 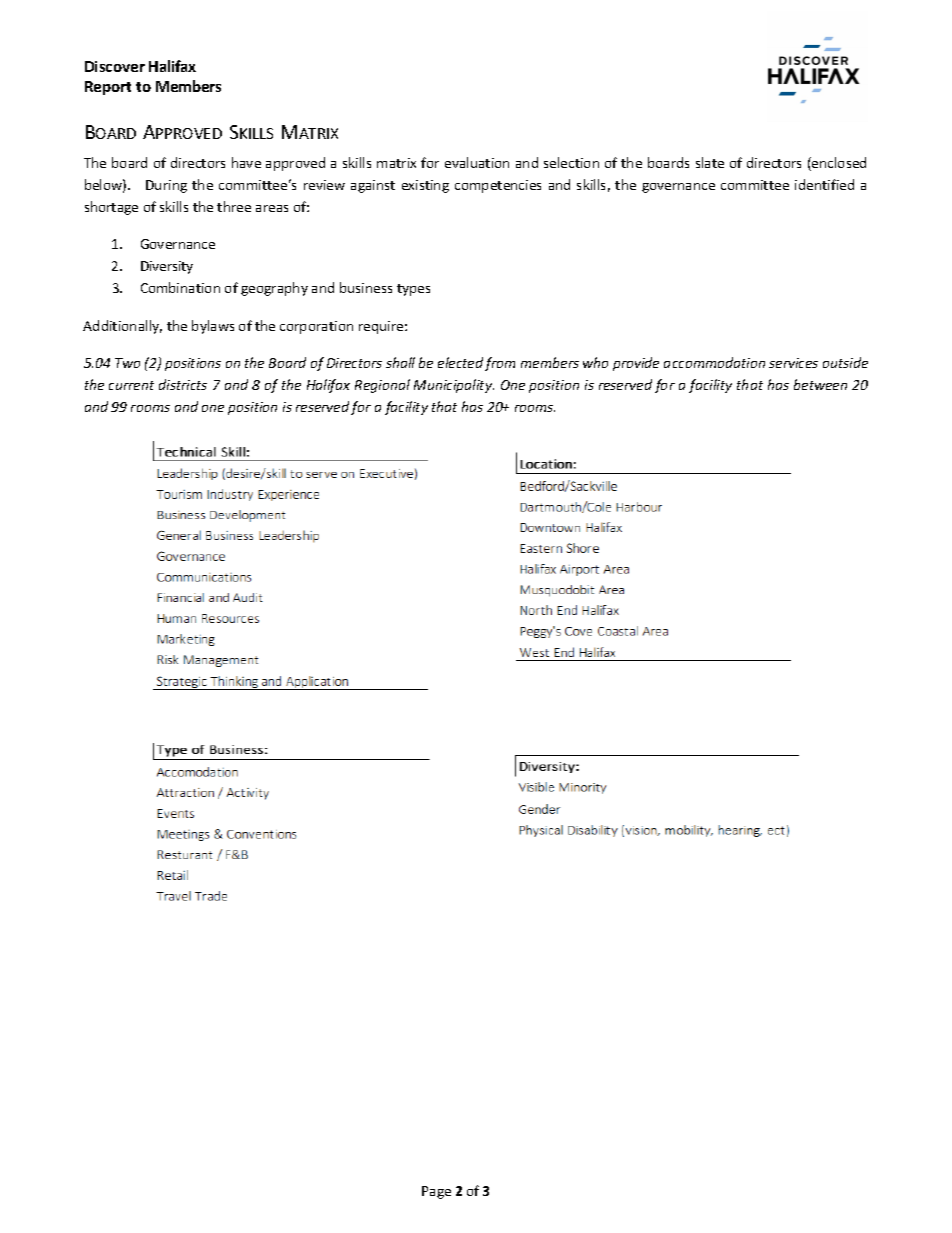 I want to click on between, so click(x=820, y=384).
